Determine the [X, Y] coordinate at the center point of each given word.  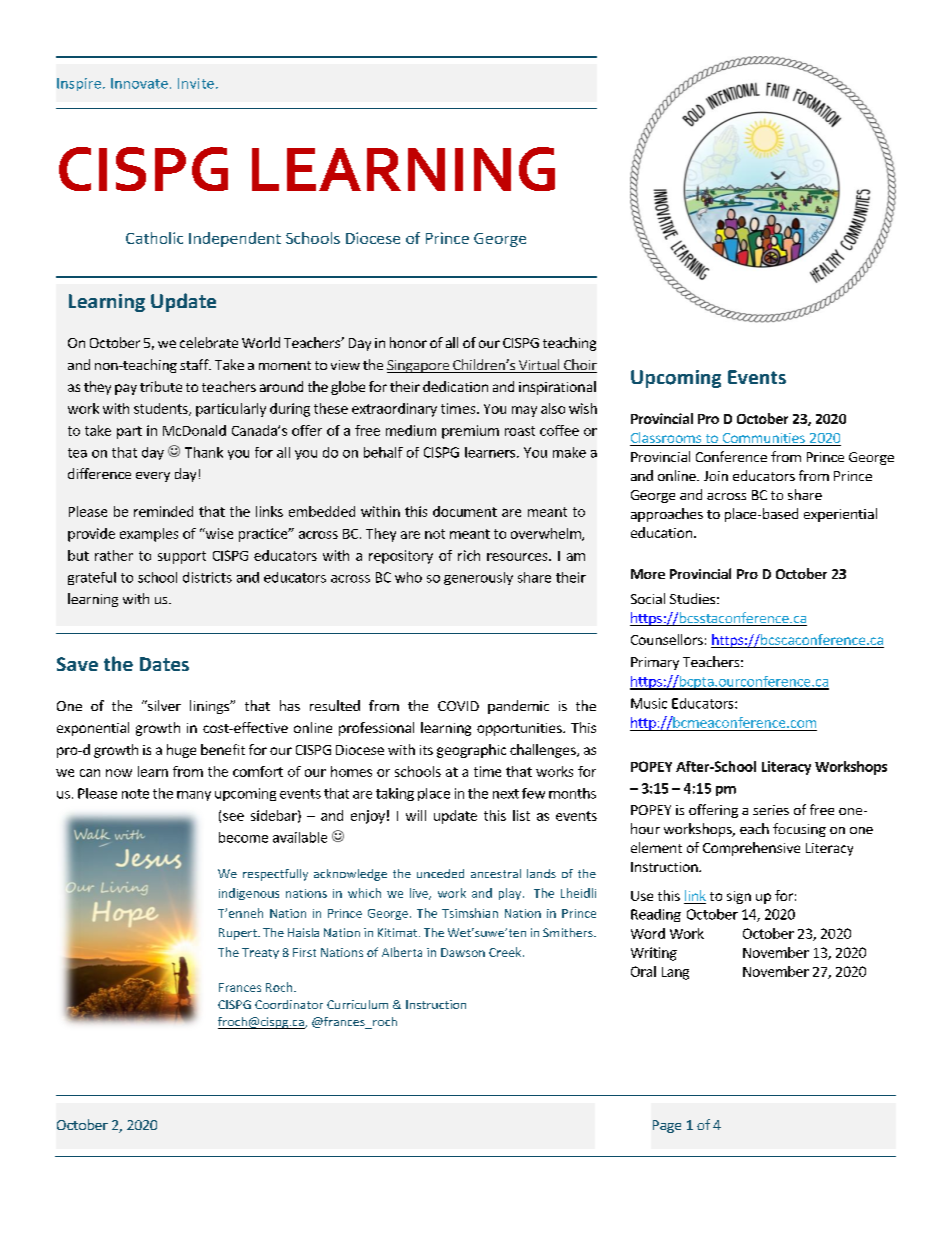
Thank [204, 452]
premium [470, 432]
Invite [196, 83]
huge [181, 751]
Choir [579, 366]
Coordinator [289, 1004]
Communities [763, 439]
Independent [235, 239]
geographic [471, 751]
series [771, 810]
